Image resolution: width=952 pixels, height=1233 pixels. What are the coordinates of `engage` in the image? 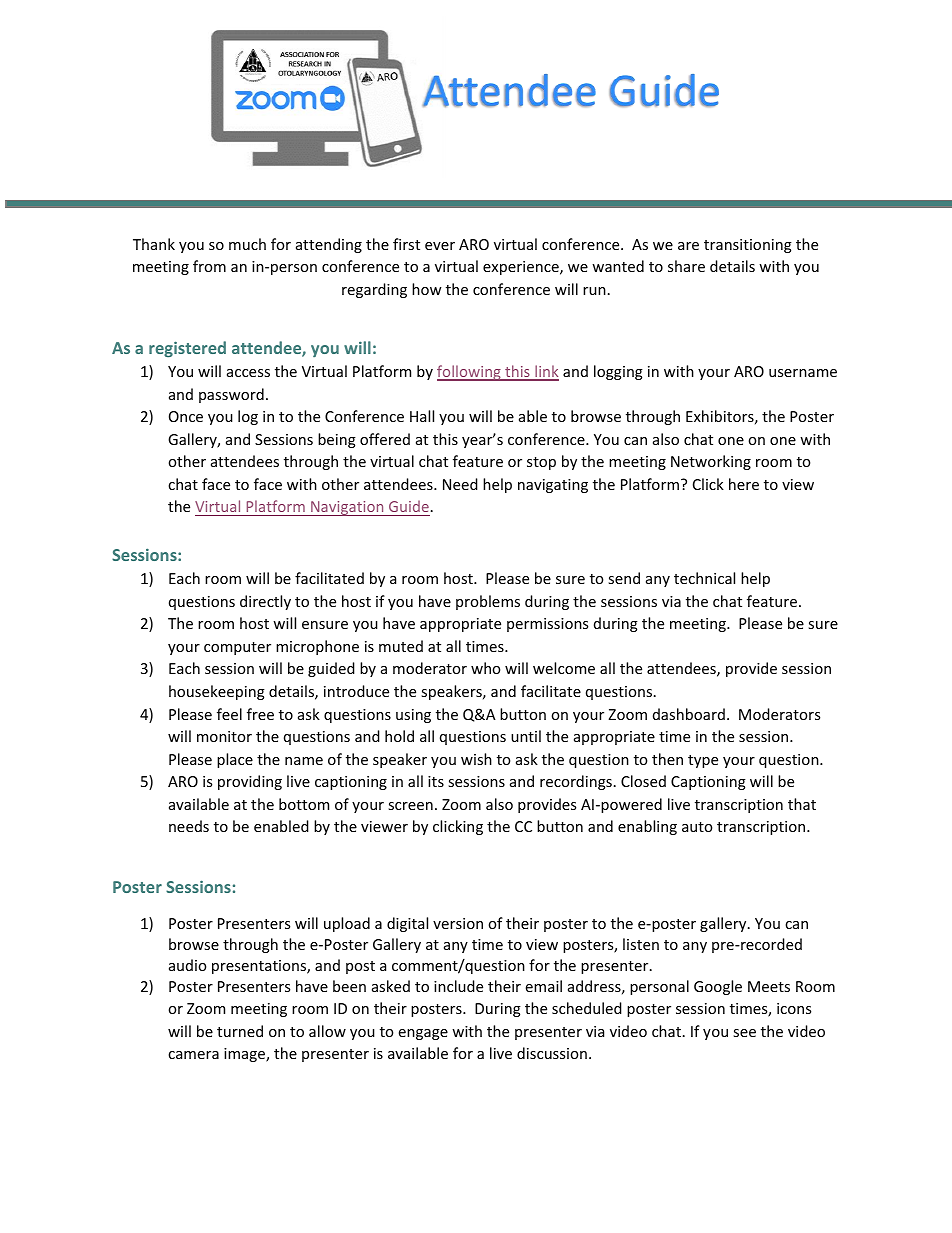 It's located at (423, 1034).
